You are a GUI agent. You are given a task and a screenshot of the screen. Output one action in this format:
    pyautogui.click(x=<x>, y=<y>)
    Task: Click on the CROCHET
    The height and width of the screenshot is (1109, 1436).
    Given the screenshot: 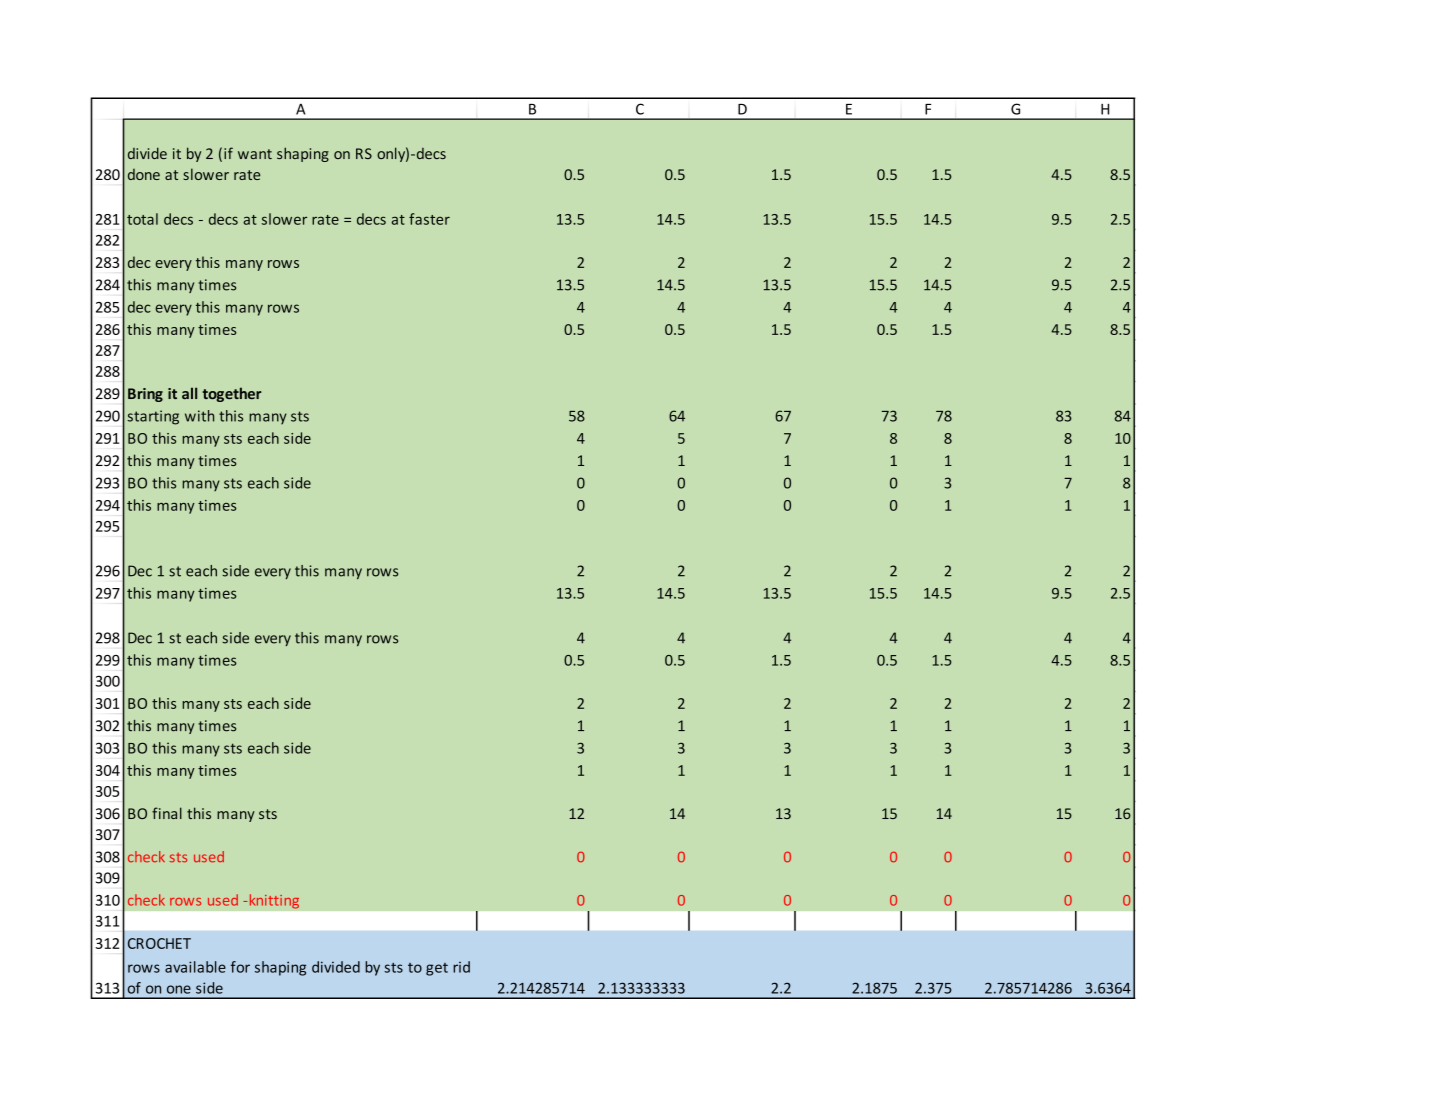 What is the action you would take?
    pyautogui.click(x=159, y=943)
